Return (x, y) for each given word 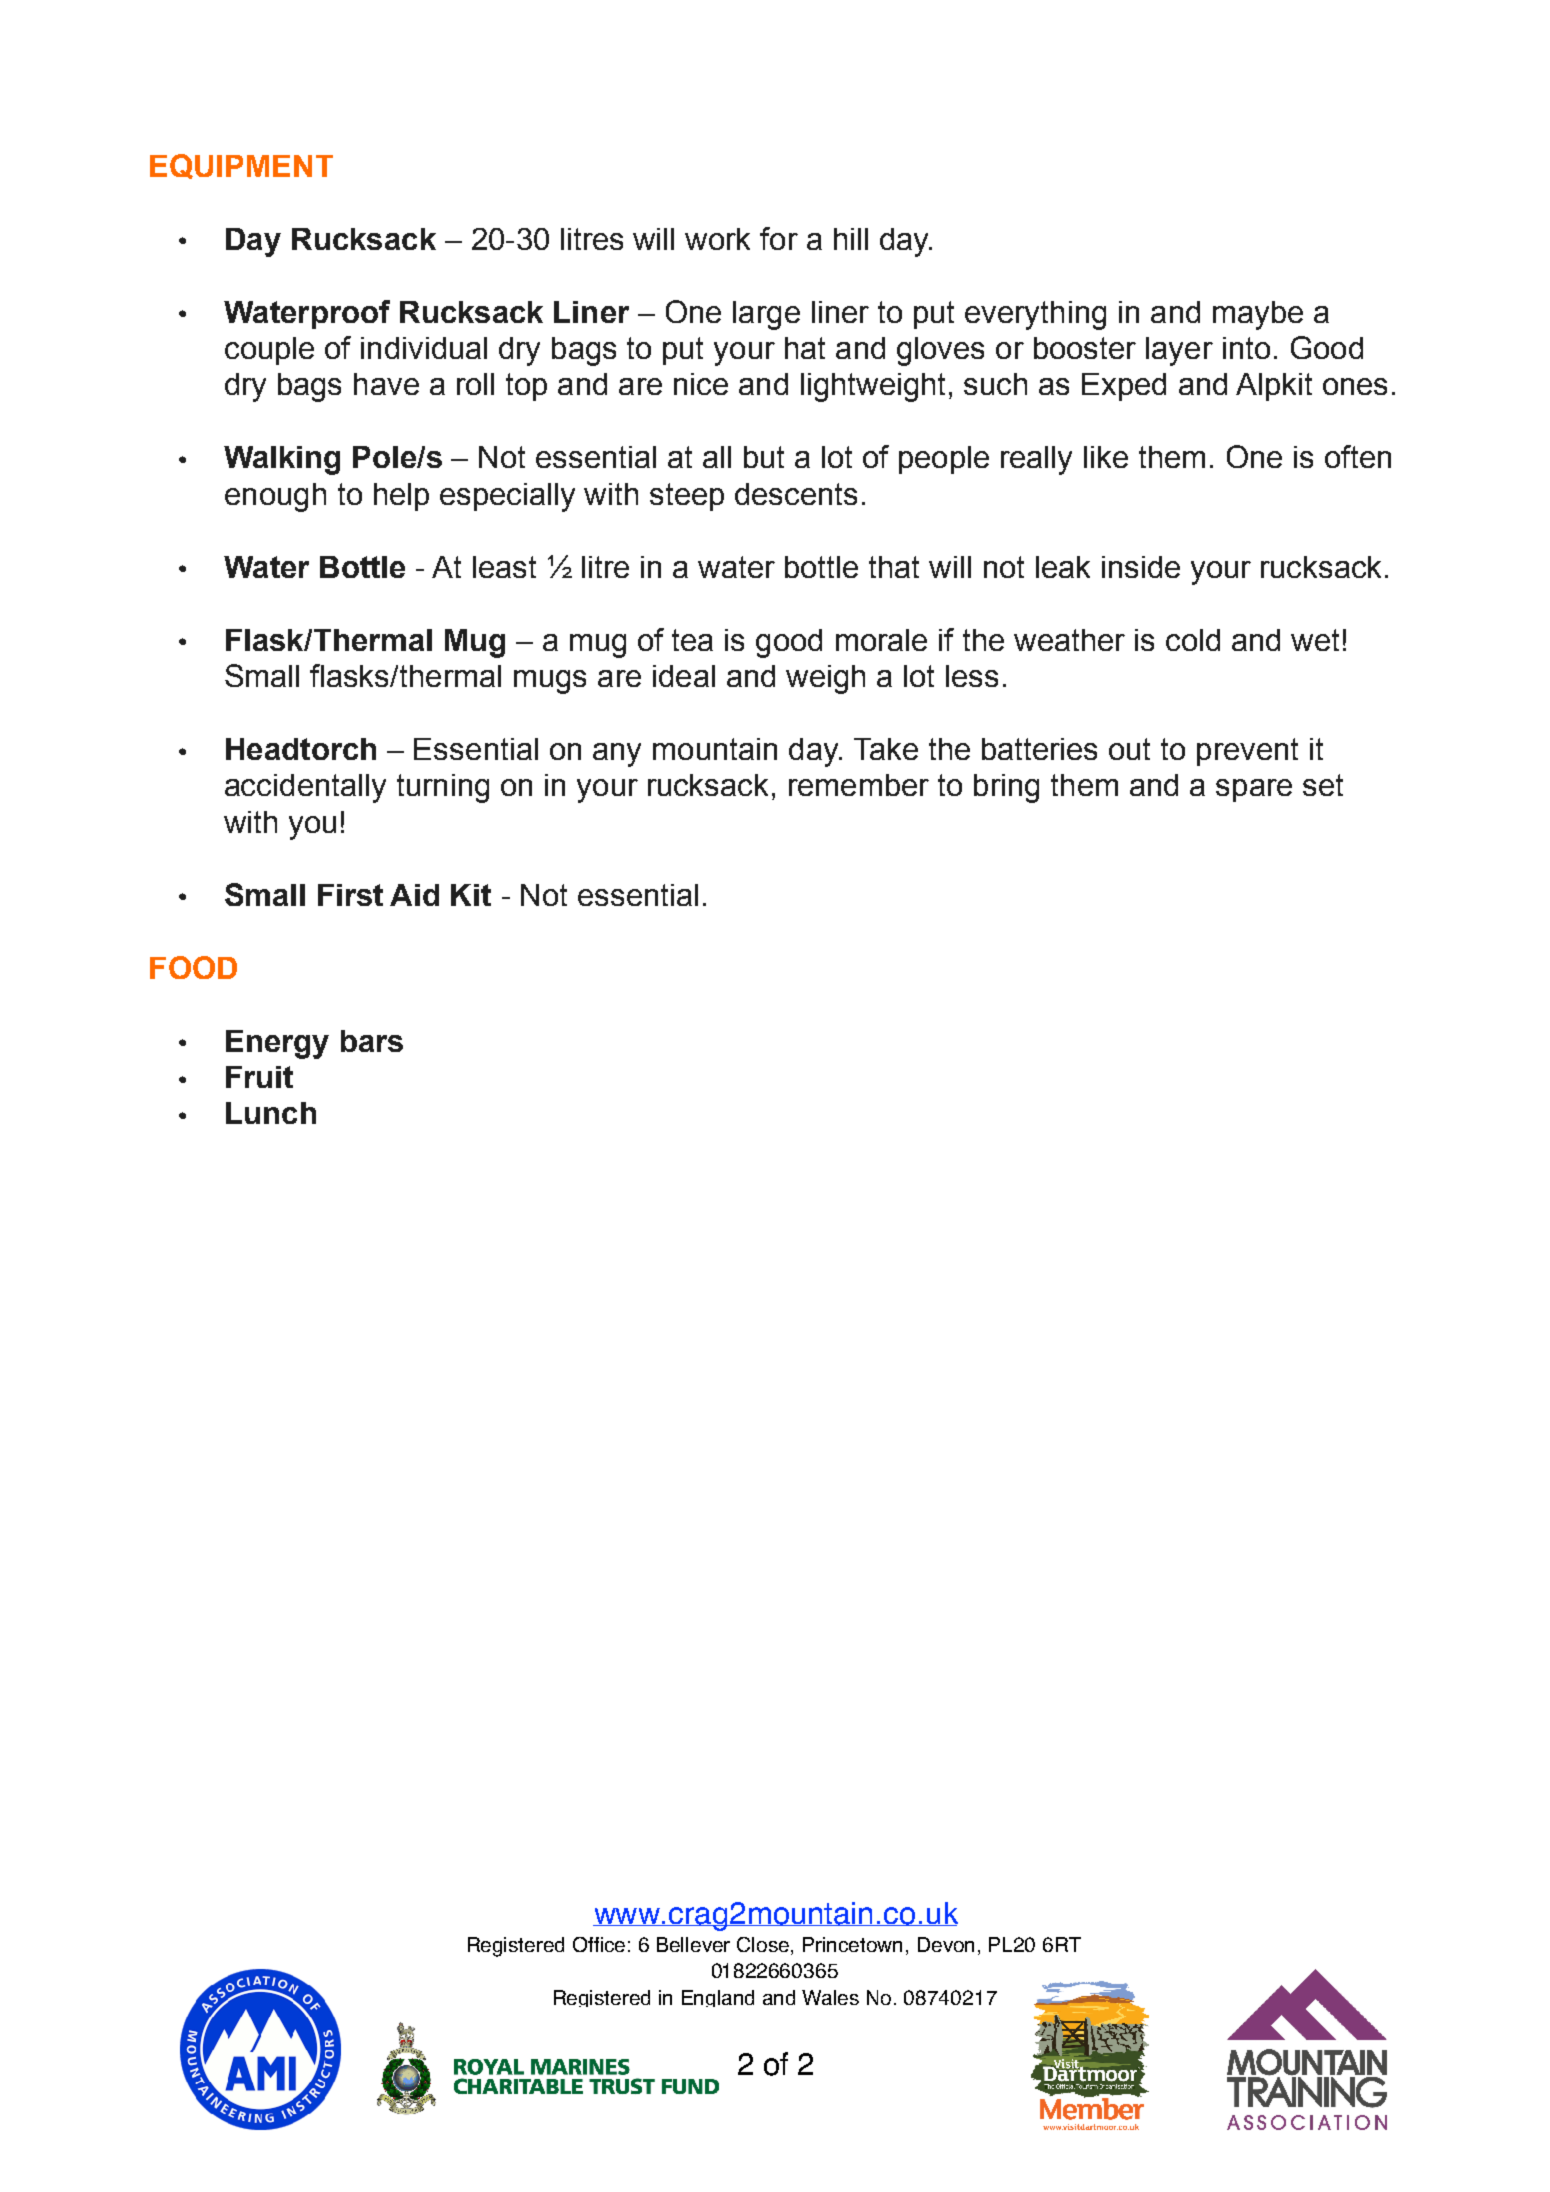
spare (1254, 790)
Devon (946, 1944)
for (779, 238)
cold (1193, 640)
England (718, 1998)
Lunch (271, 1113)
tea (692, 640)
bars (372, 1041)
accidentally (305, 788)
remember (859, 785)
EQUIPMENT (241, 166)
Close (764, 1946)
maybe (1258, 315)
